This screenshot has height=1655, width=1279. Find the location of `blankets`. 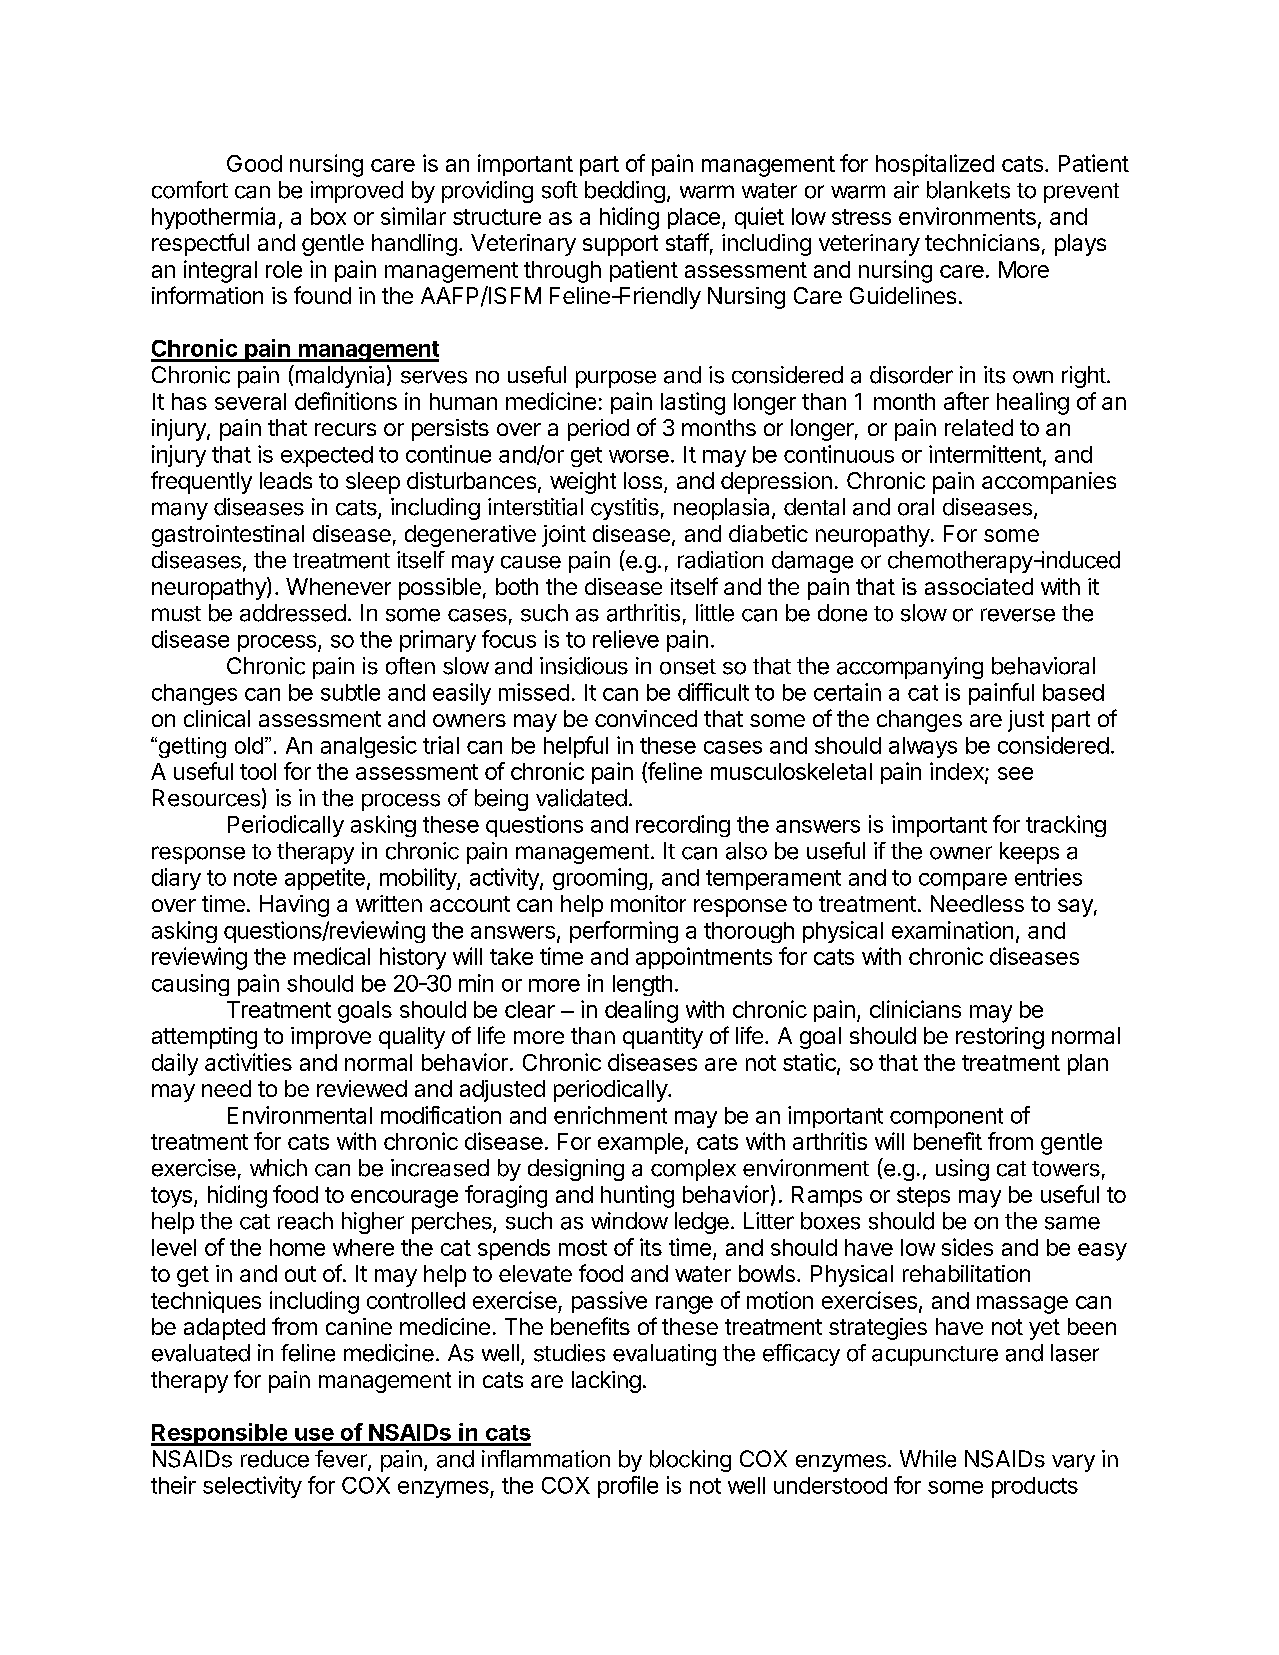

blankets is located at coordinates (968, 190).
